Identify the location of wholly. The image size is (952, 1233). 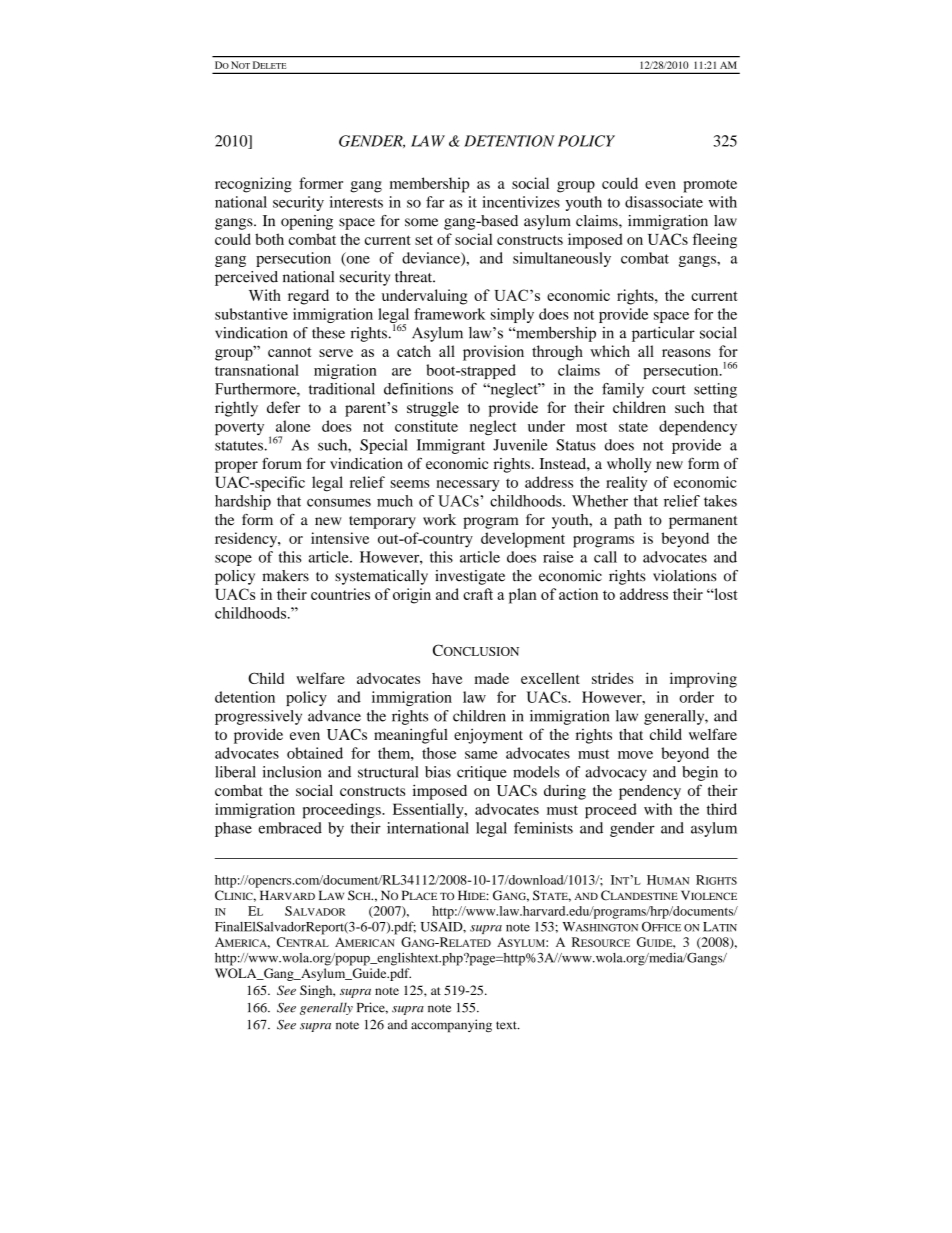
(629, 465).
